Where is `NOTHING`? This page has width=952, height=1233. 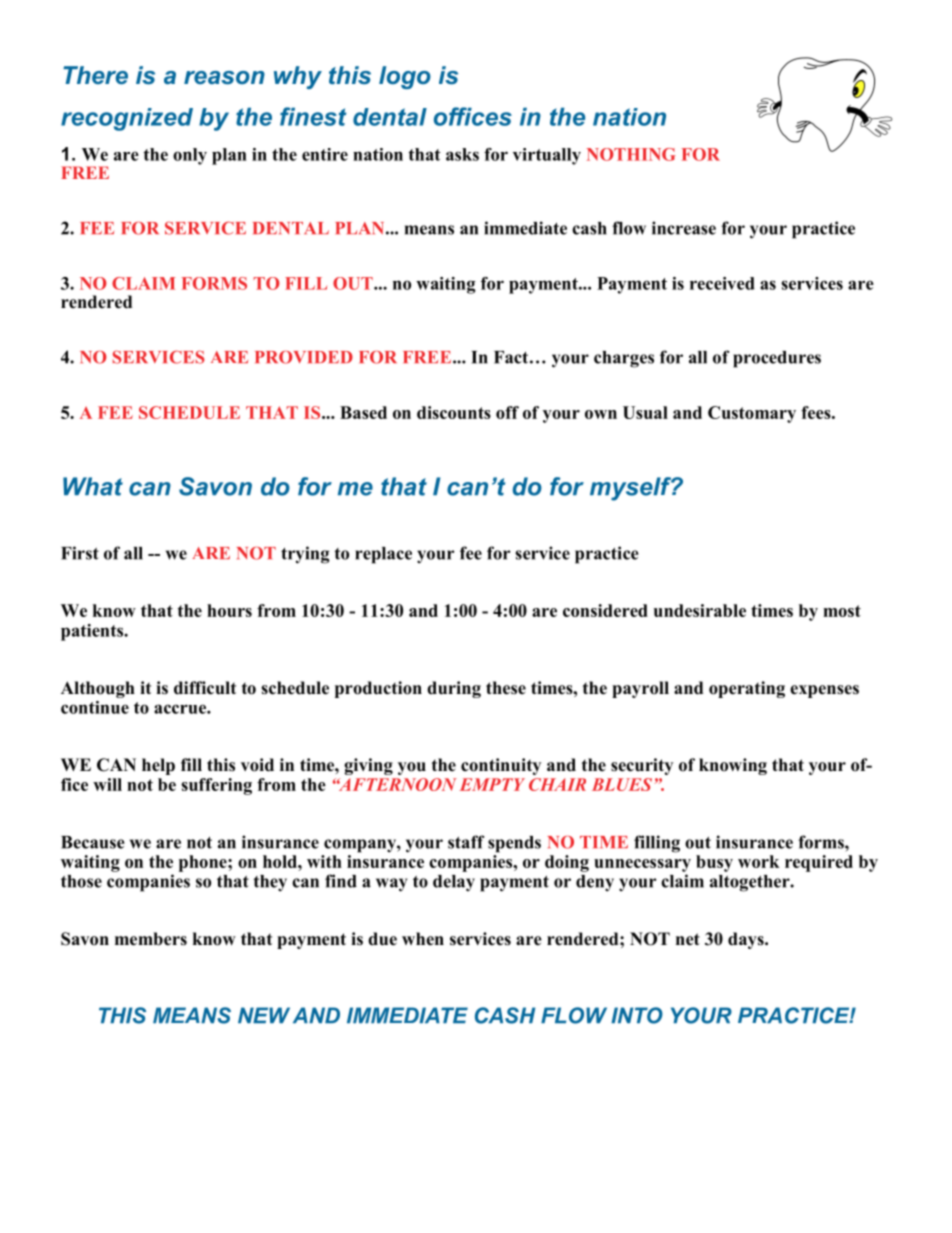 NOTHING is located at coordinates (631, 154).
